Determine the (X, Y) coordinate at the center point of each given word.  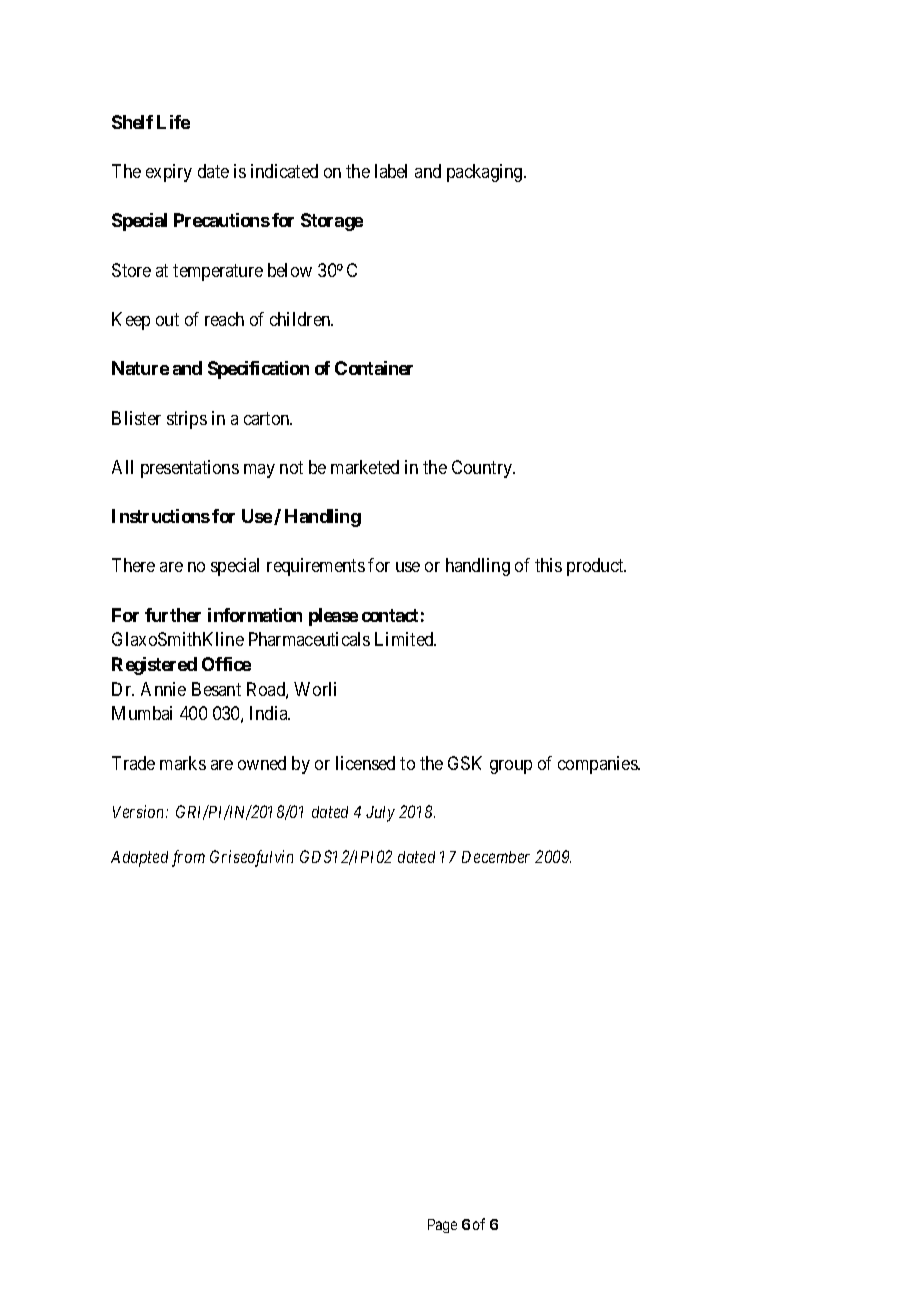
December (496, 857)
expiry (169, 173)
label (391, 171)
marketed (365, 467)
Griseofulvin (251, 858)
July (380, 814)
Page (442, 1226)
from (188, 858)
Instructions (161, 516)
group (511, 767)
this (548, 565)
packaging (486, 173)
